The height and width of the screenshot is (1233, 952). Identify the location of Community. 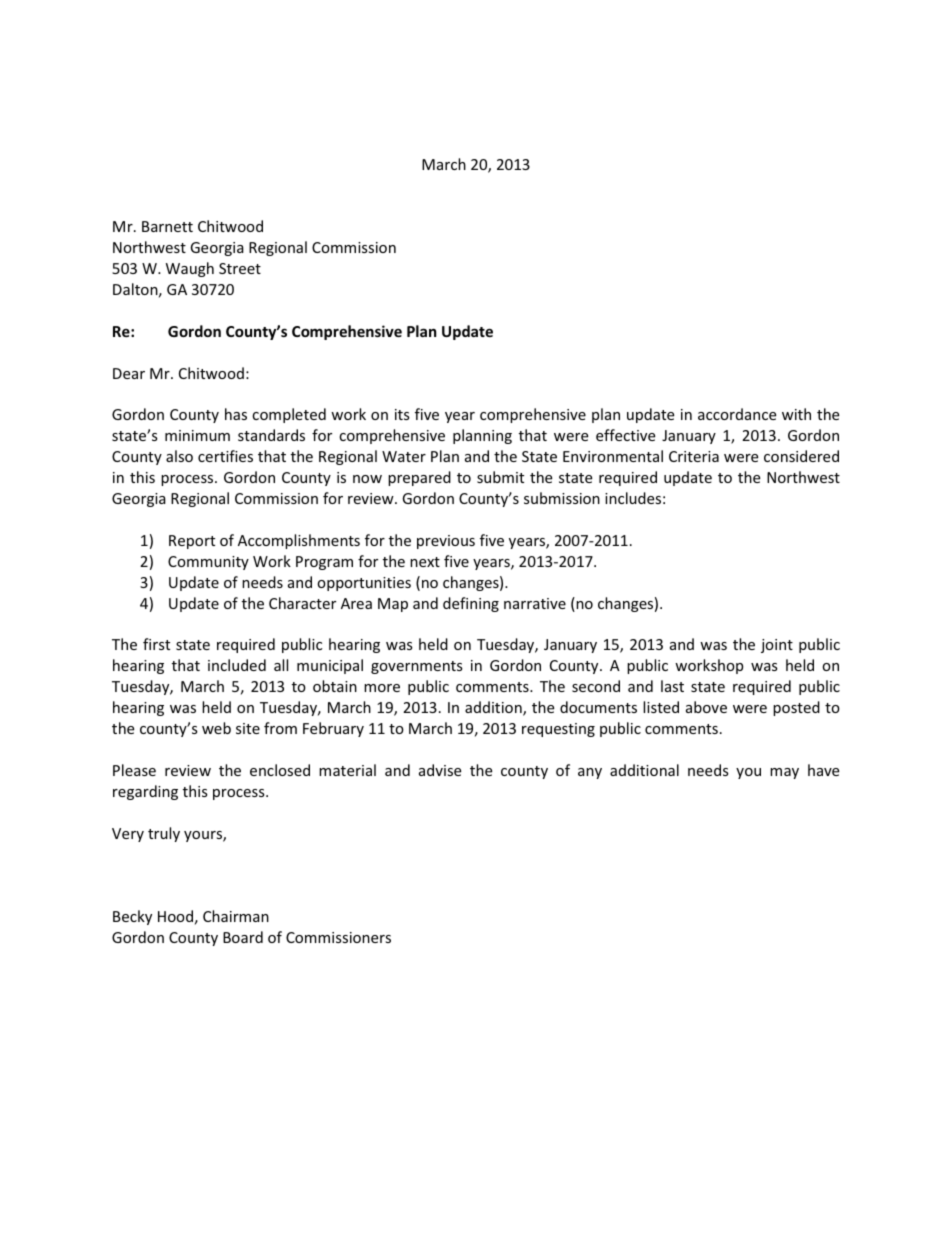
(208, 563).
